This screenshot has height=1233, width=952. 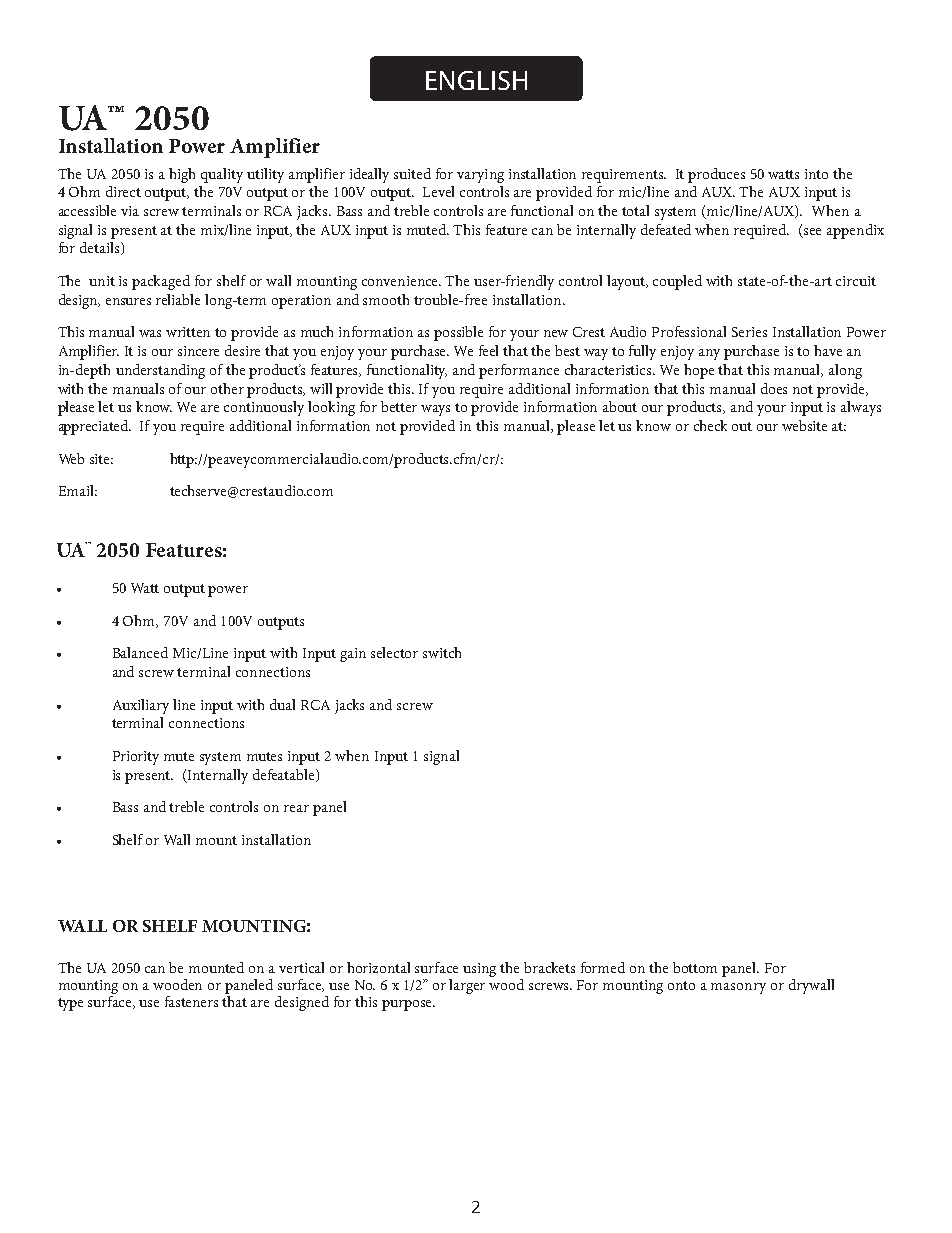 I want to click on produces, so click(x=716, y=175).
